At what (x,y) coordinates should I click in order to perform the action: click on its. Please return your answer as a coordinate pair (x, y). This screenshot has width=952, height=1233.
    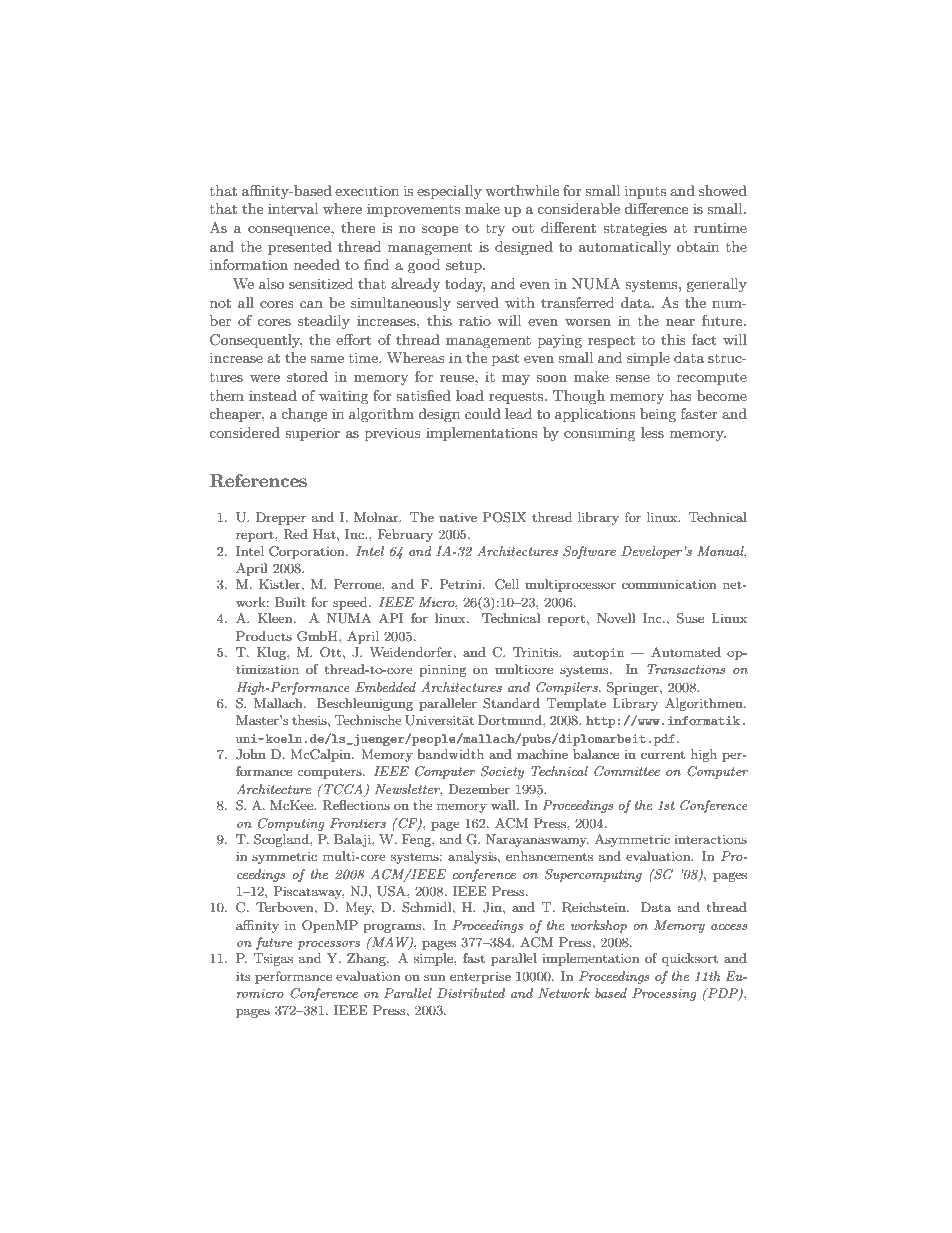
    Looking at the image, I should click on (243, 976).
